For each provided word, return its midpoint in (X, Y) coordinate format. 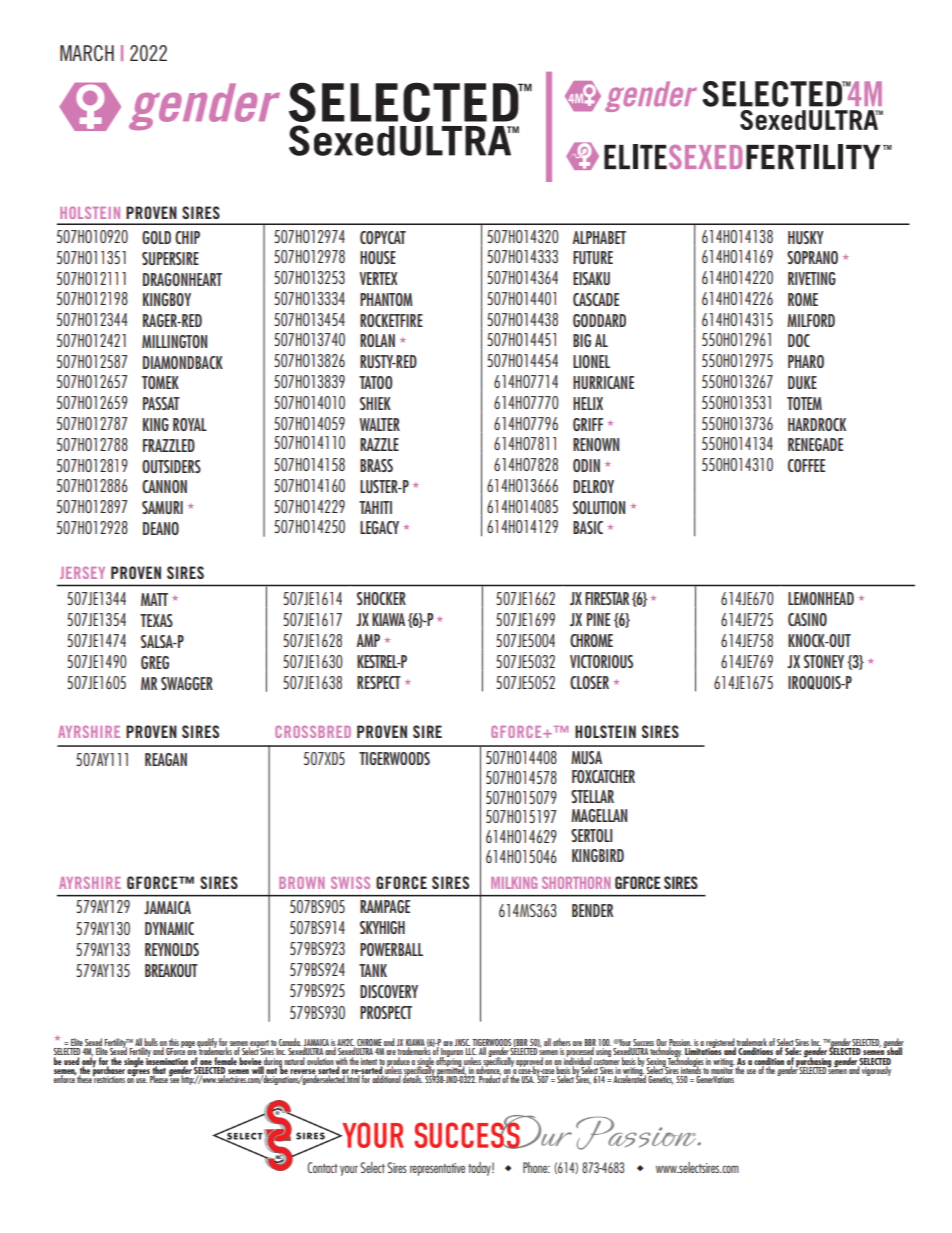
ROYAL (190, 424)
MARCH (87, 53)
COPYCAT (383, 237)
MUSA (586, 757)
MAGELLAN (599, 815)
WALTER (379, 424)
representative (437, 1169)
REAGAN (166, 759)
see (174, 1079)
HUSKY (806, 237)
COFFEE (806, 465)
